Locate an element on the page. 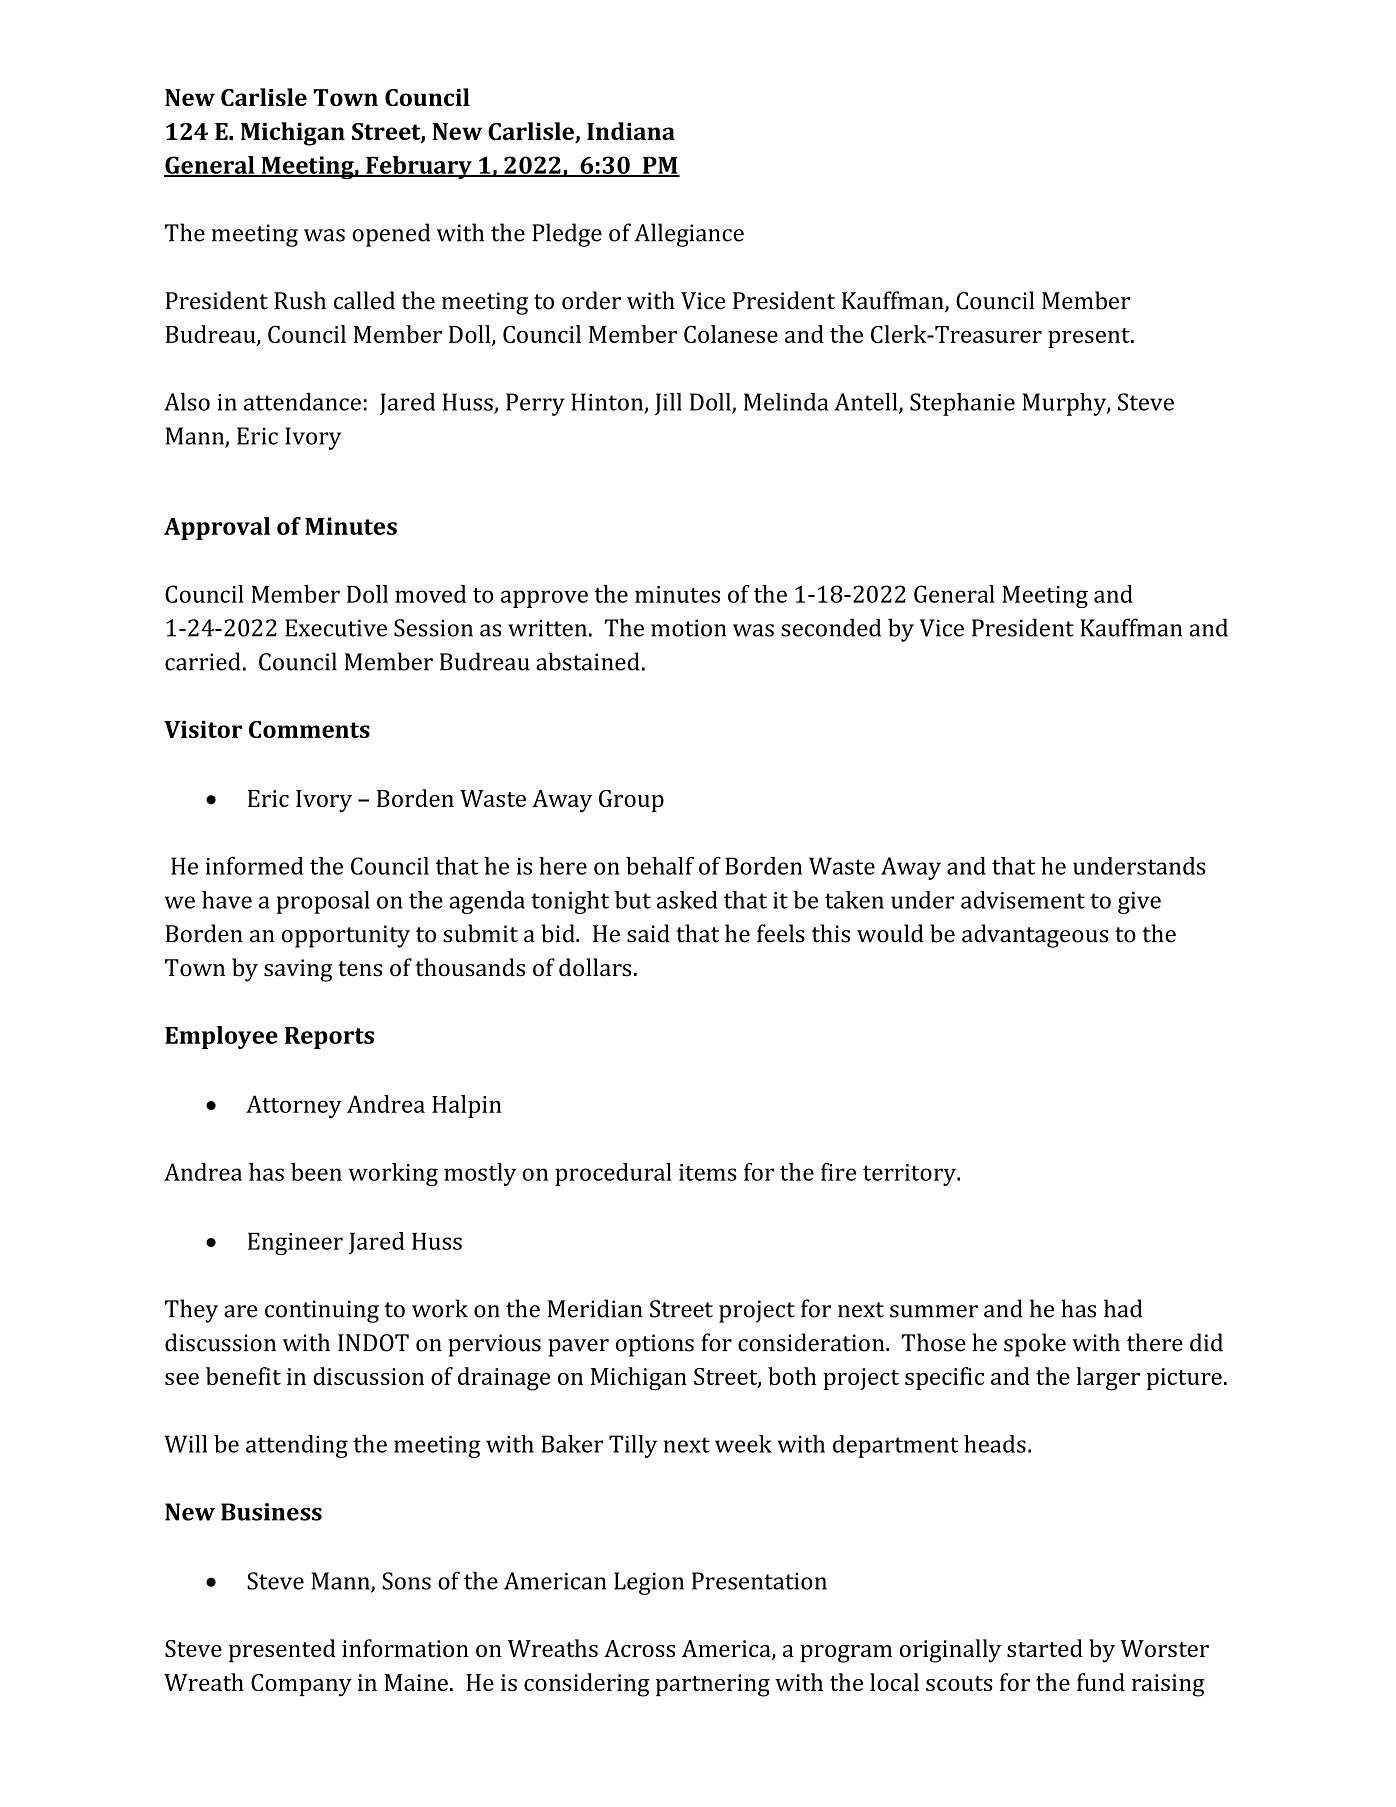  opened is located at coordinates (391, 235).
